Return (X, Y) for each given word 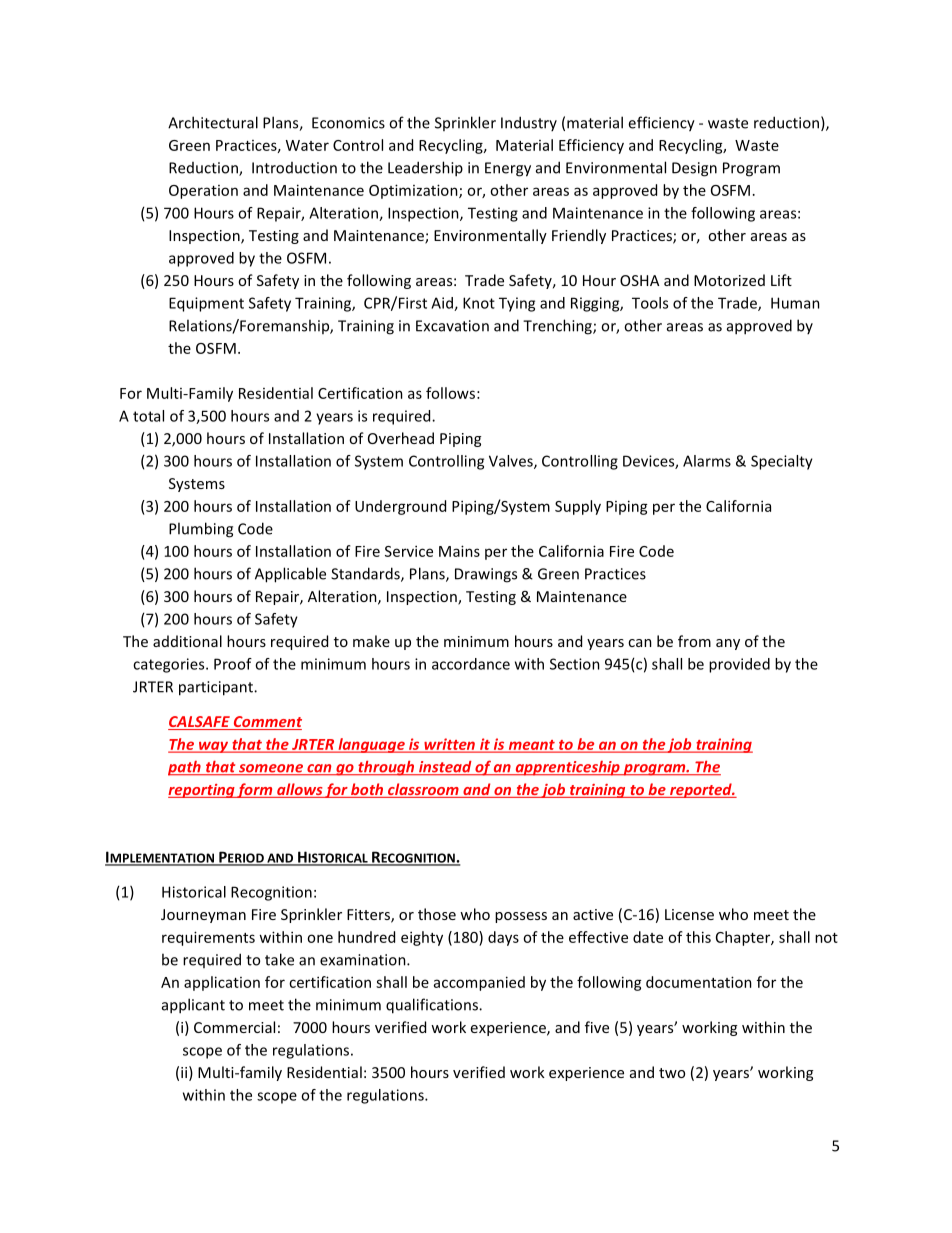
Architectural (213, 122)
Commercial (234, 1027)
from (694, 641)
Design (694, 169)
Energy (508, 169)
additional (187, 641)
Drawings (486, 575)
